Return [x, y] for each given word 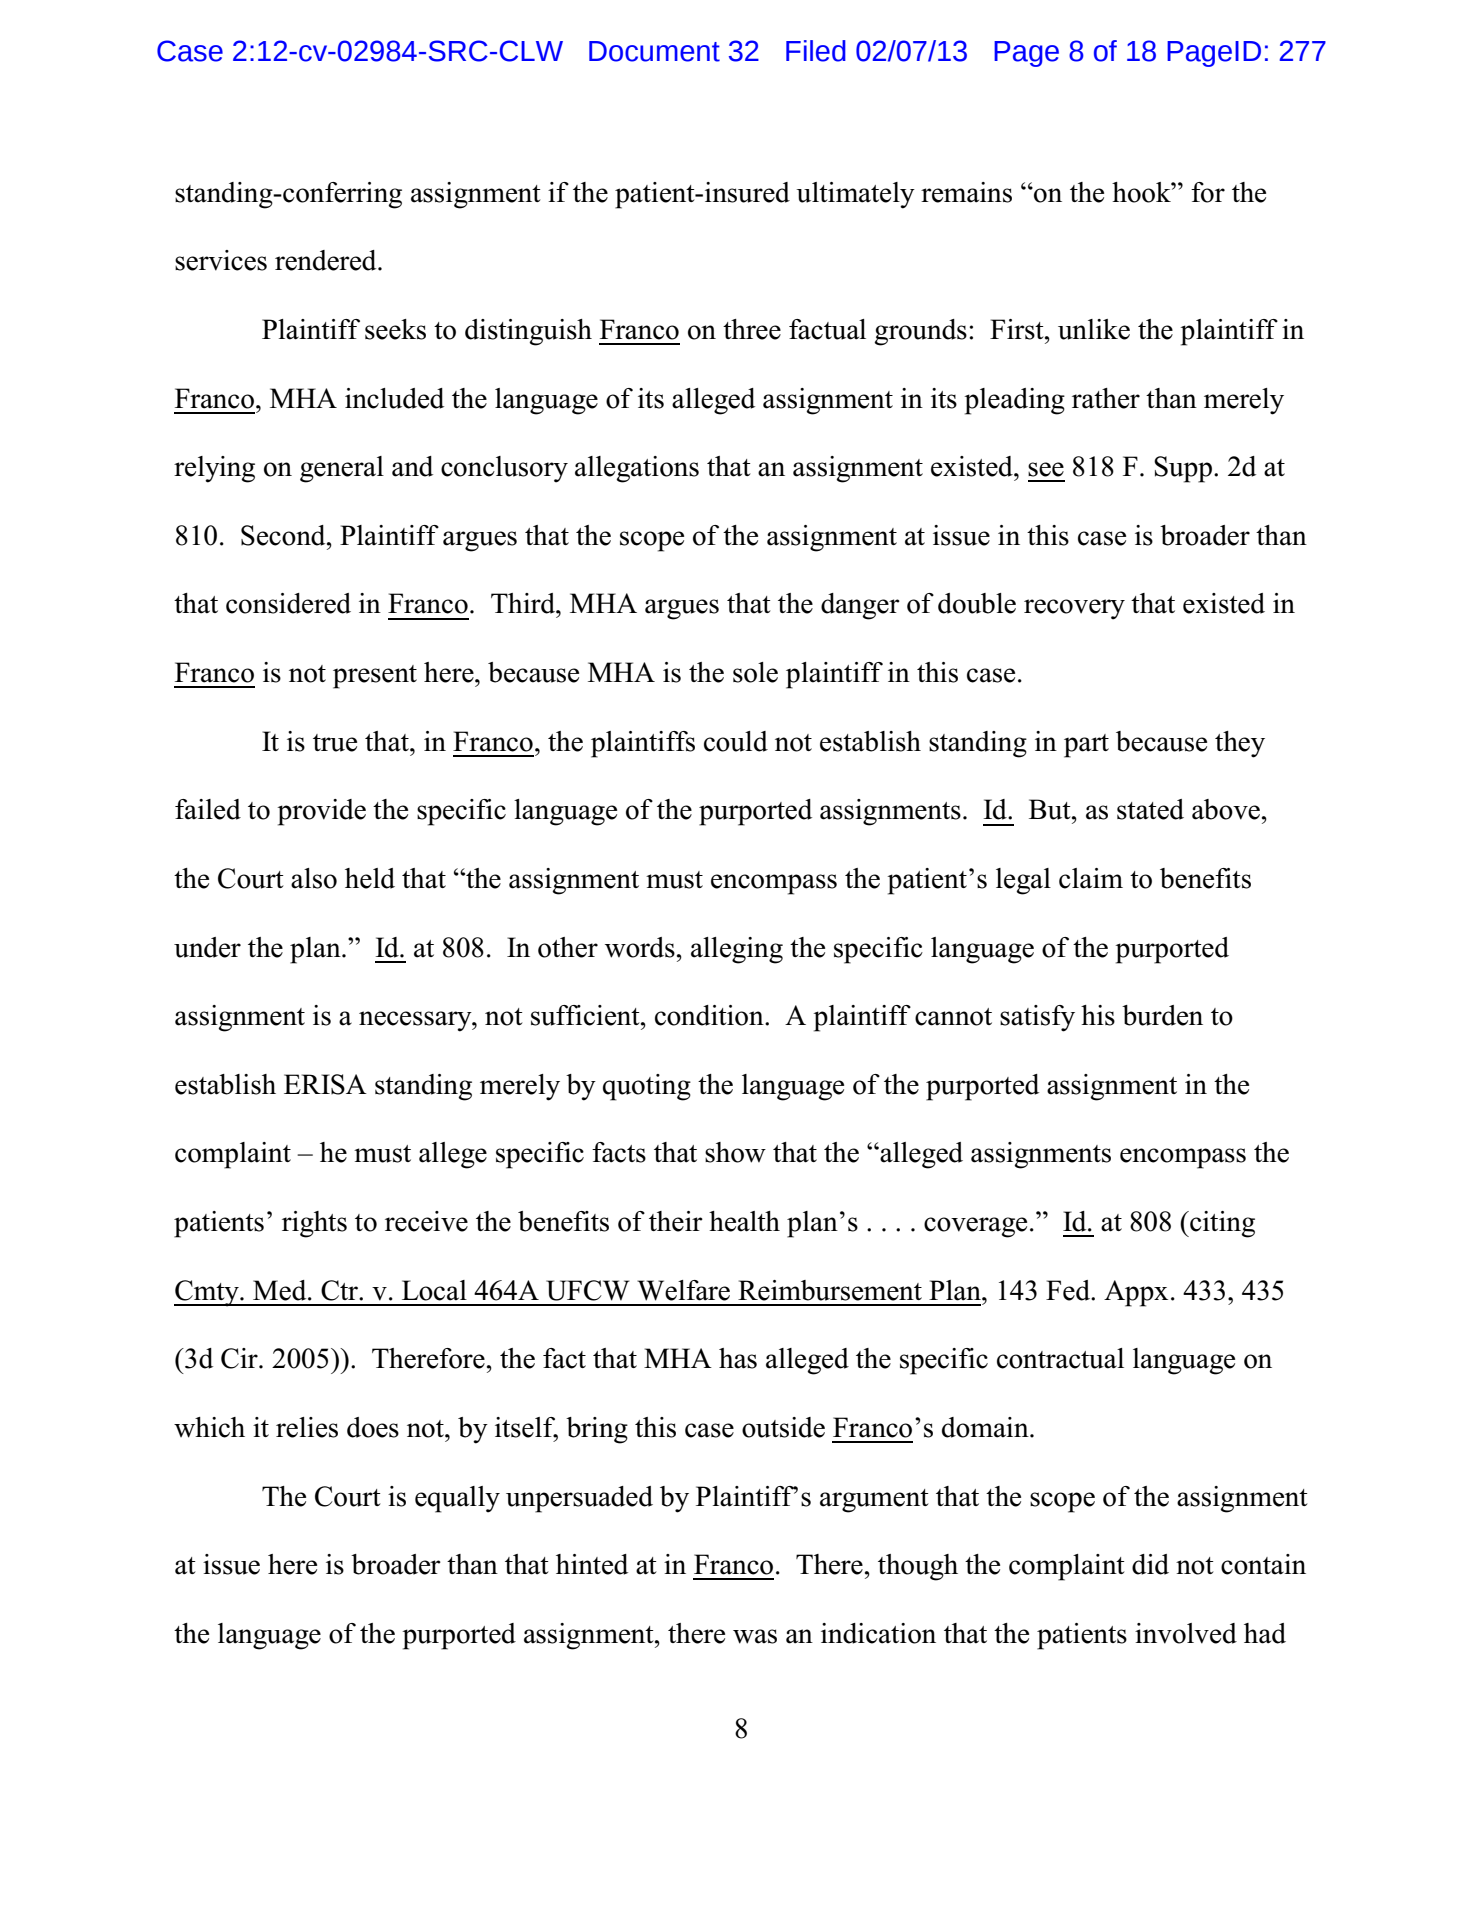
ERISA [325, 1084]
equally [457, 1499]
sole [755, 672]
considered [288, 603]
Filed [816, 51]
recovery [1074, 609]
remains [966, 192]
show [735, 1152]
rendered [327, 260]
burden [1162, 1015]
